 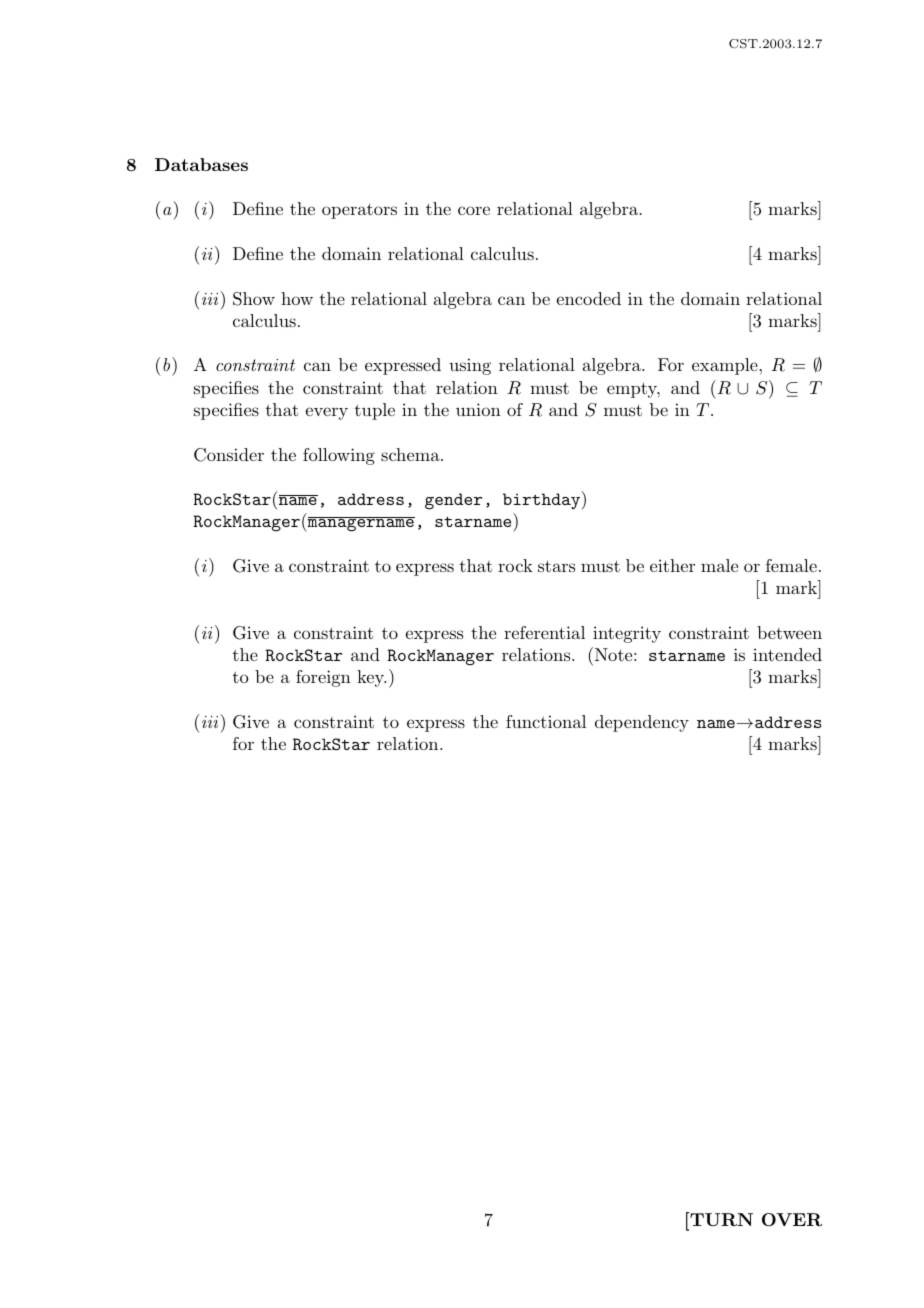 I want to click on gender, so click(x=453, y=501).
